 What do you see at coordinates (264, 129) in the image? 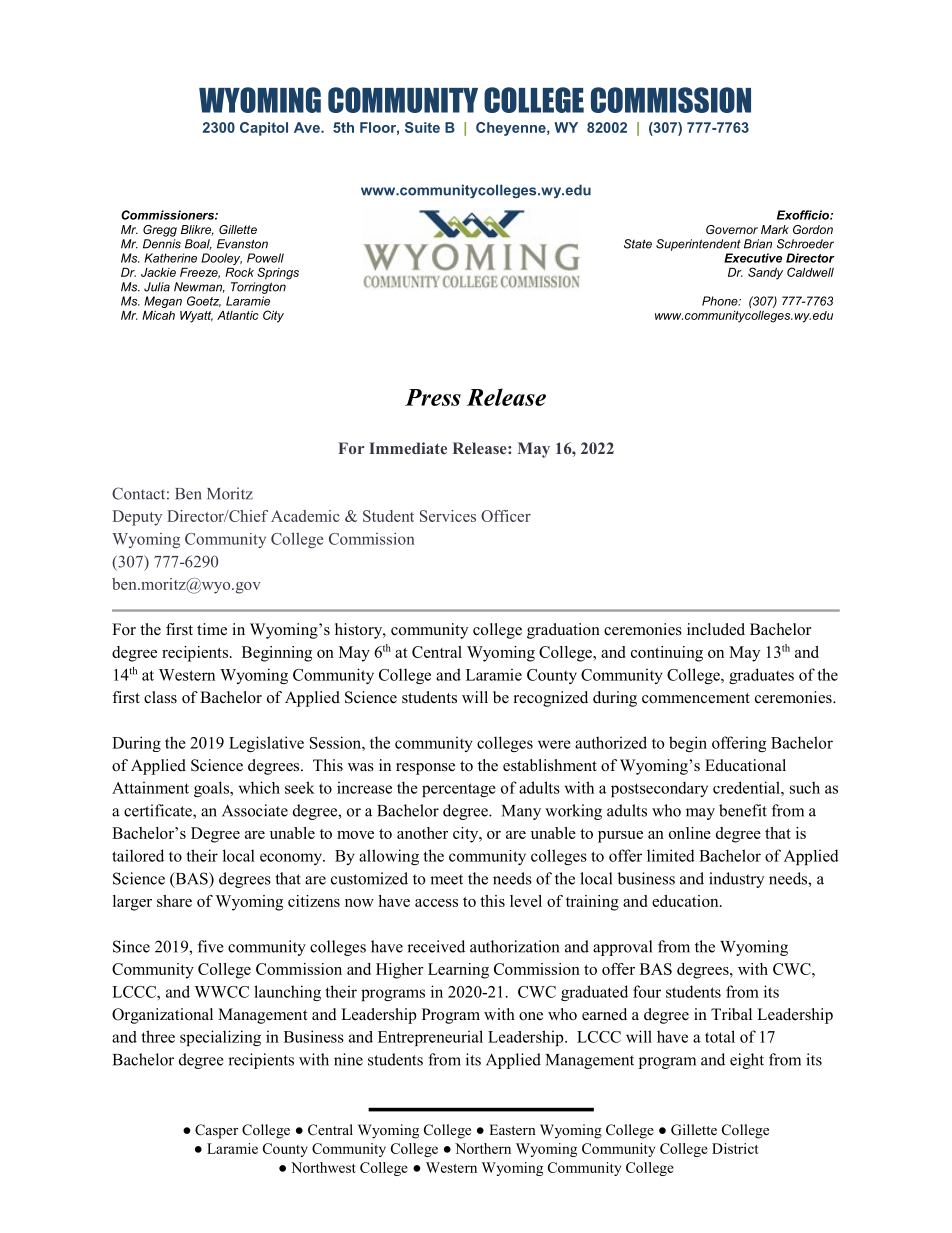
I see `Capitol` at bounding box center [264, 129].
